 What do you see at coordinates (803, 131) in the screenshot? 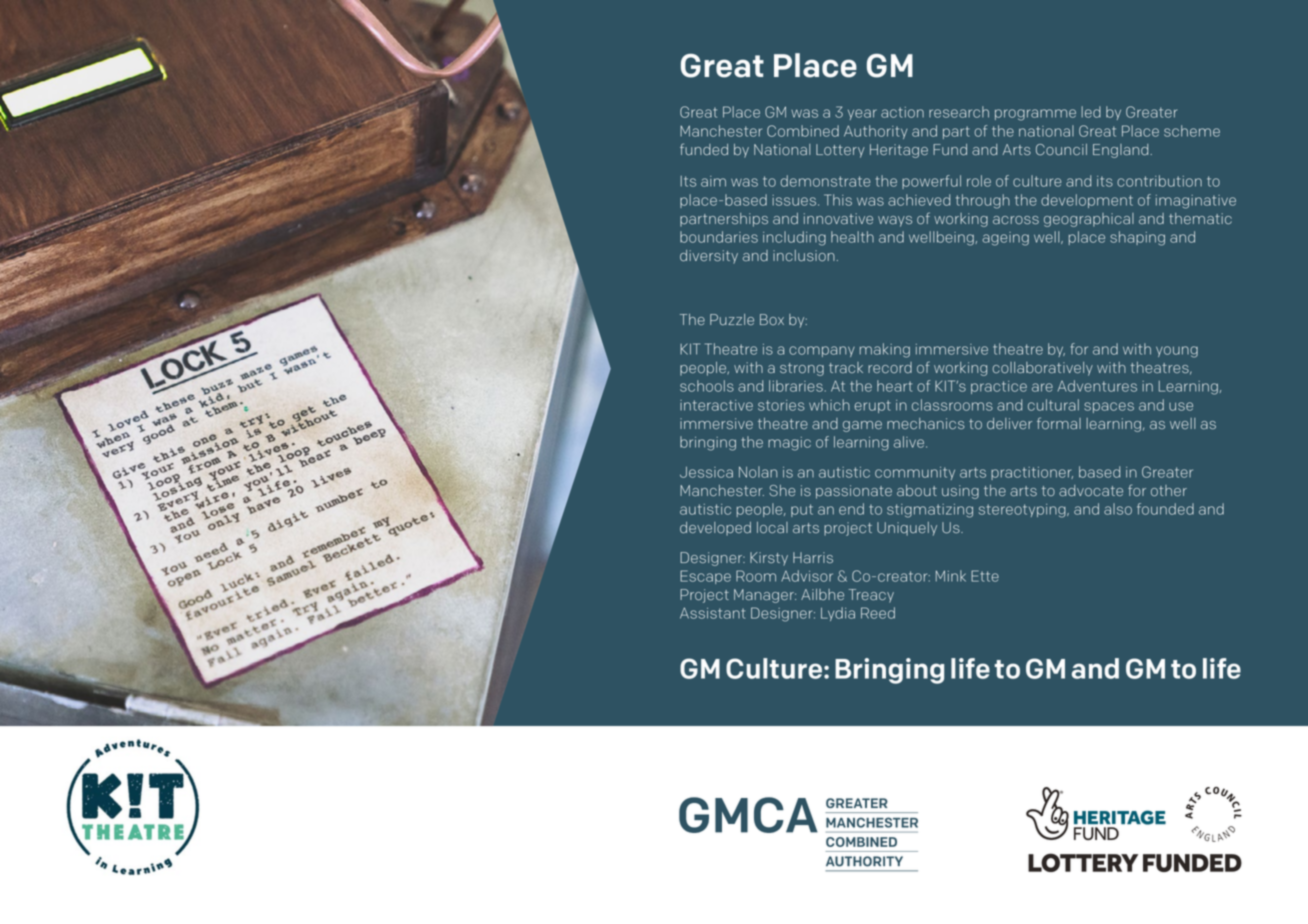
I see `Combined` at bounding box center [803, 131].
